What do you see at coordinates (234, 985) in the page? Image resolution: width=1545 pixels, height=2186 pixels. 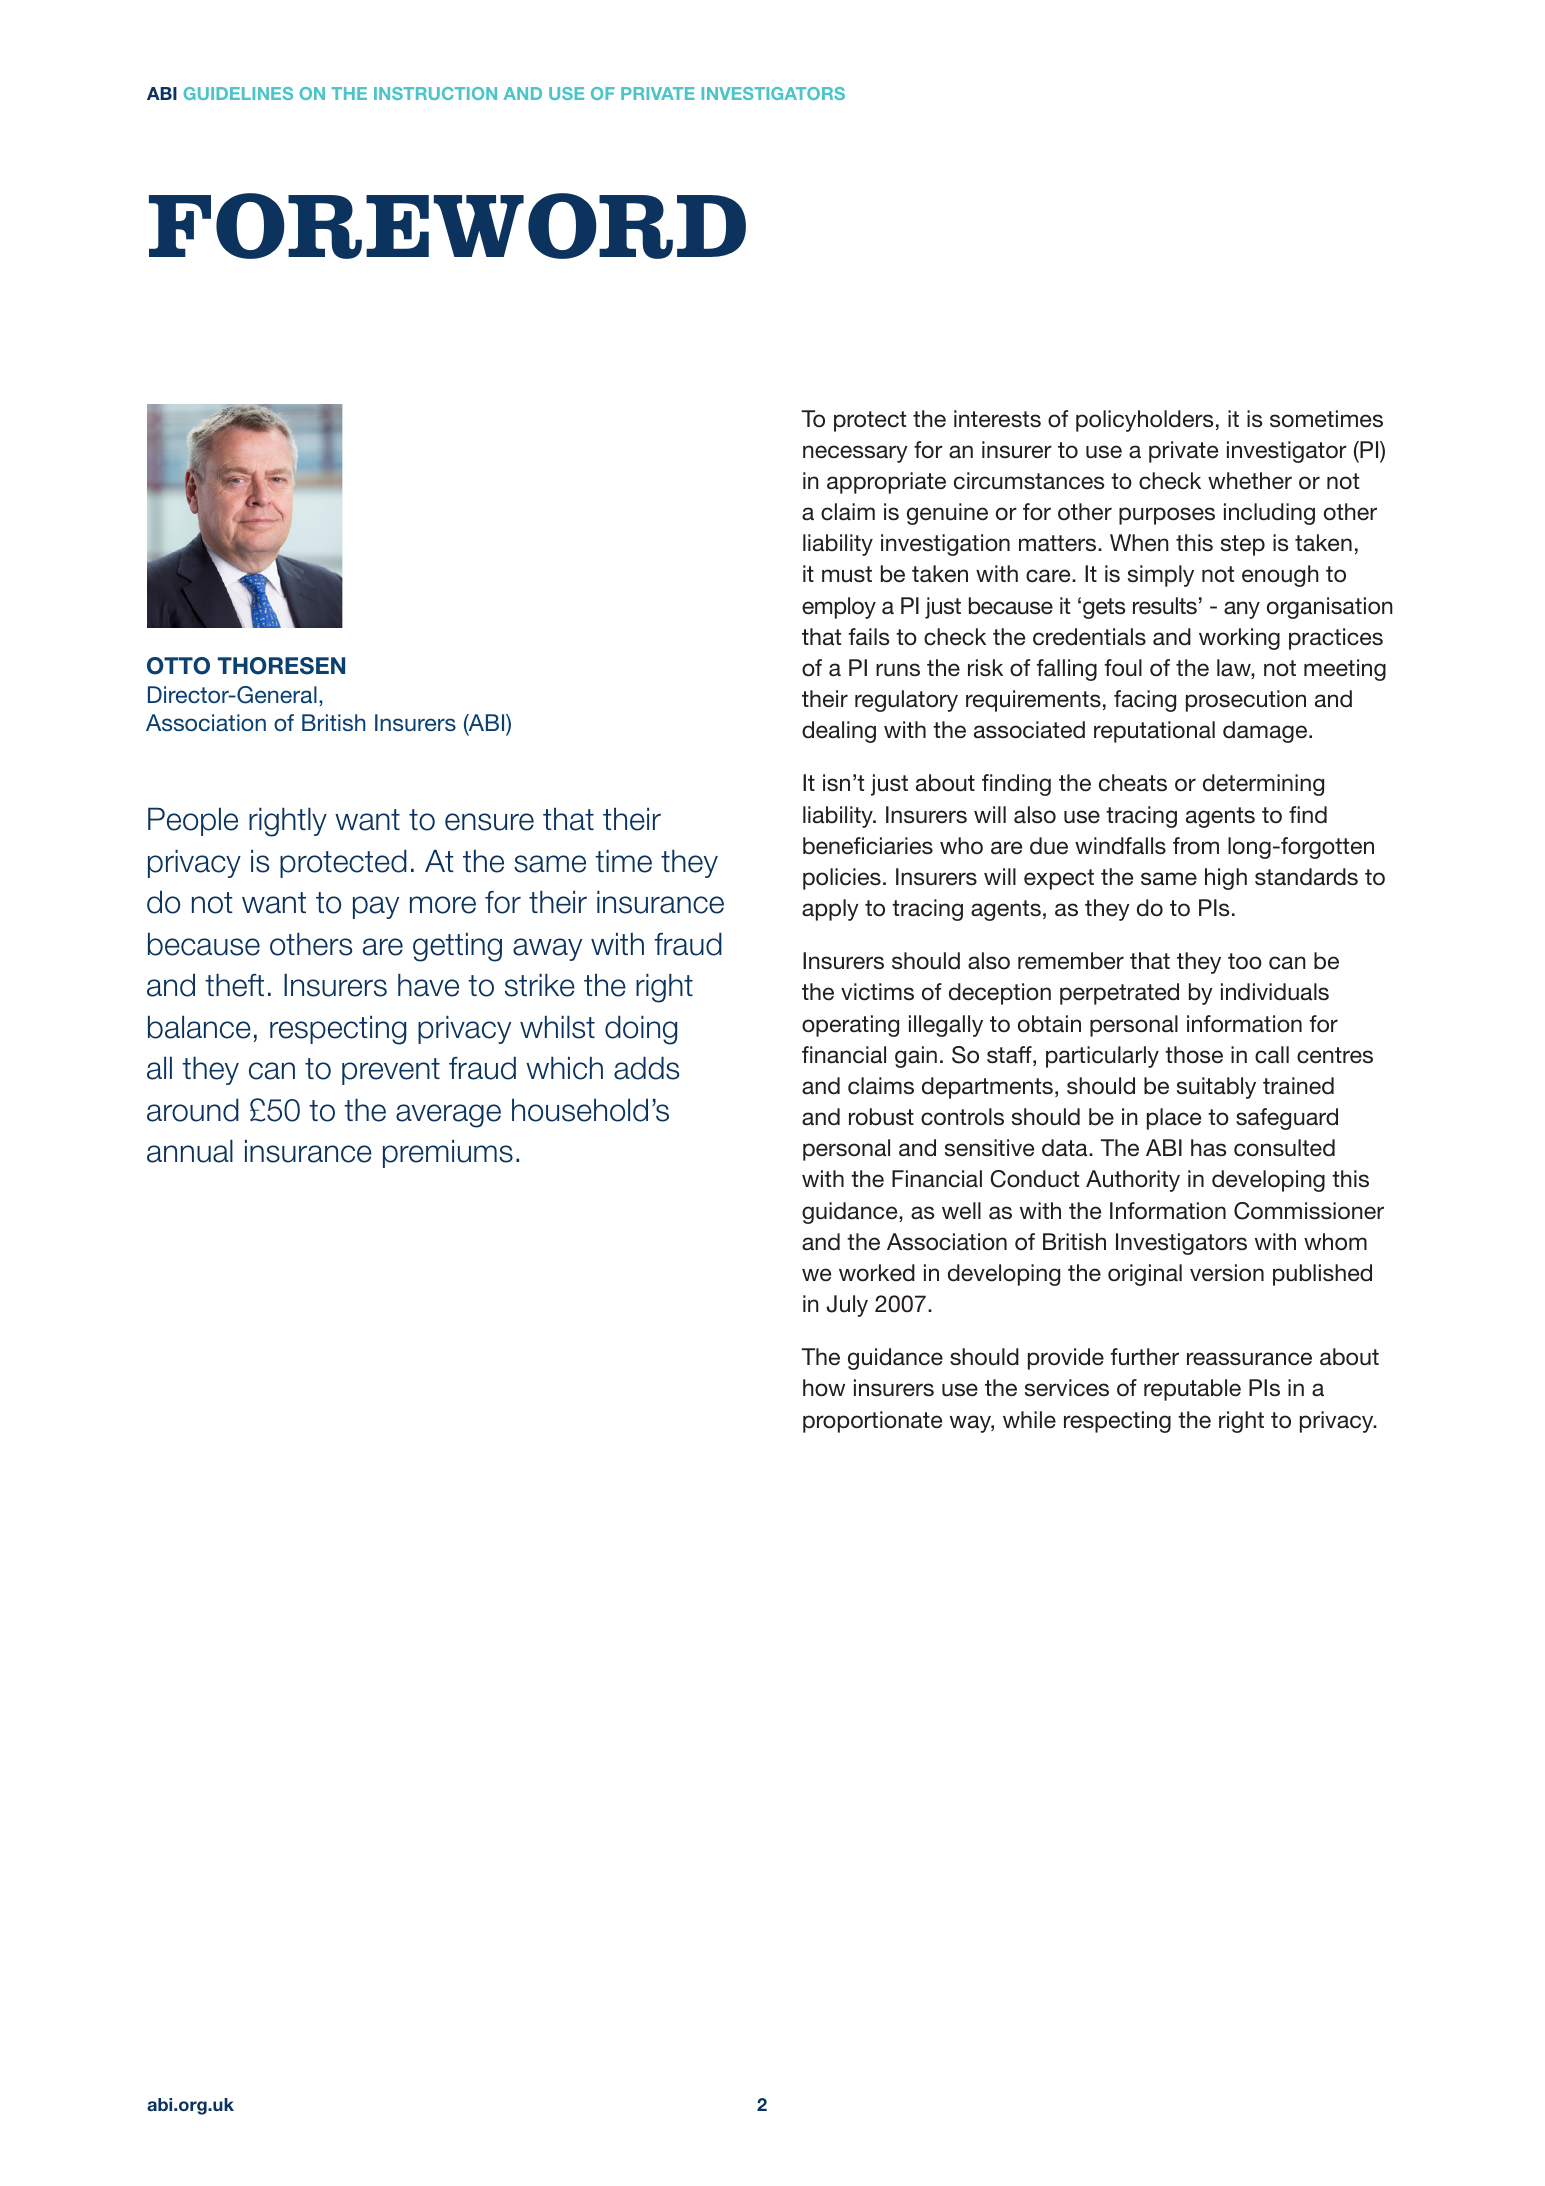 I see `theft` at bounding box center [234, 985].
